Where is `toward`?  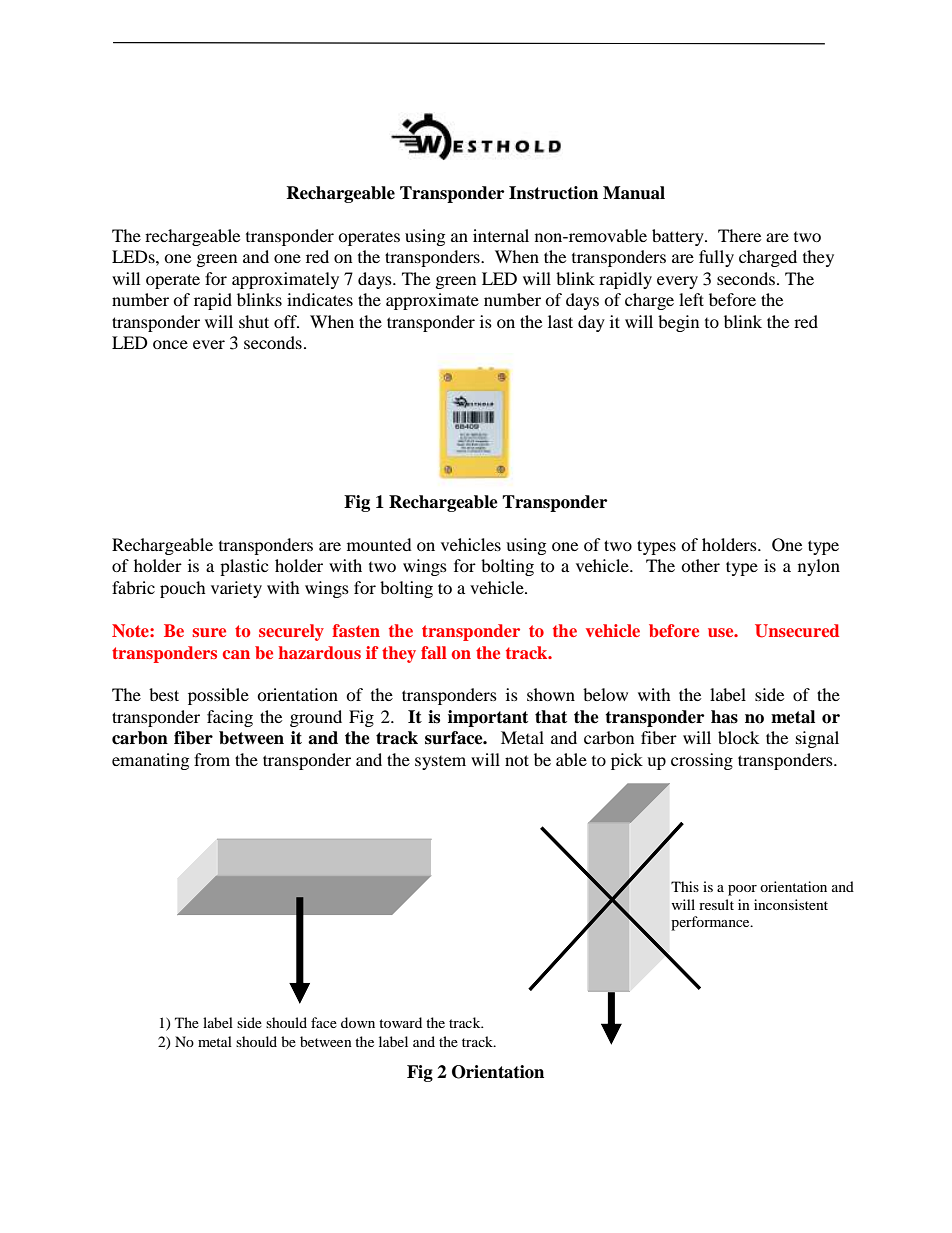
toward is located at coordinates (400, 1022).
